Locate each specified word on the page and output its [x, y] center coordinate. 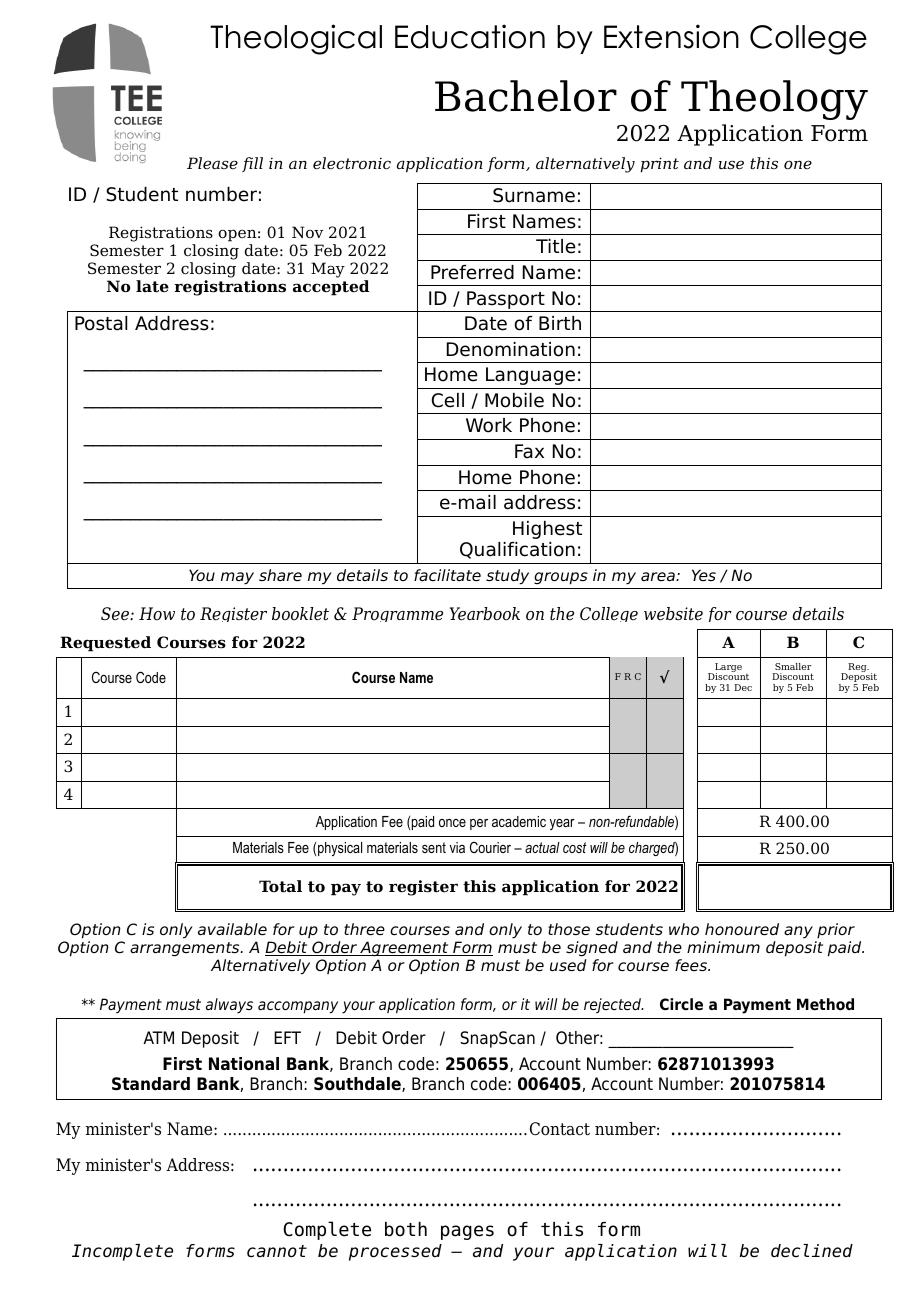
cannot [277, 1251]
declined [812, 1251]
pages [467, 1232]
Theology [774, 100]
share [280, 575]
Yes [704, 575]
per [479, 824]
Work [489, 425]
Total [280, 886]
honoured [742, 929]
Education [470, 36]
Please [212, 163]
